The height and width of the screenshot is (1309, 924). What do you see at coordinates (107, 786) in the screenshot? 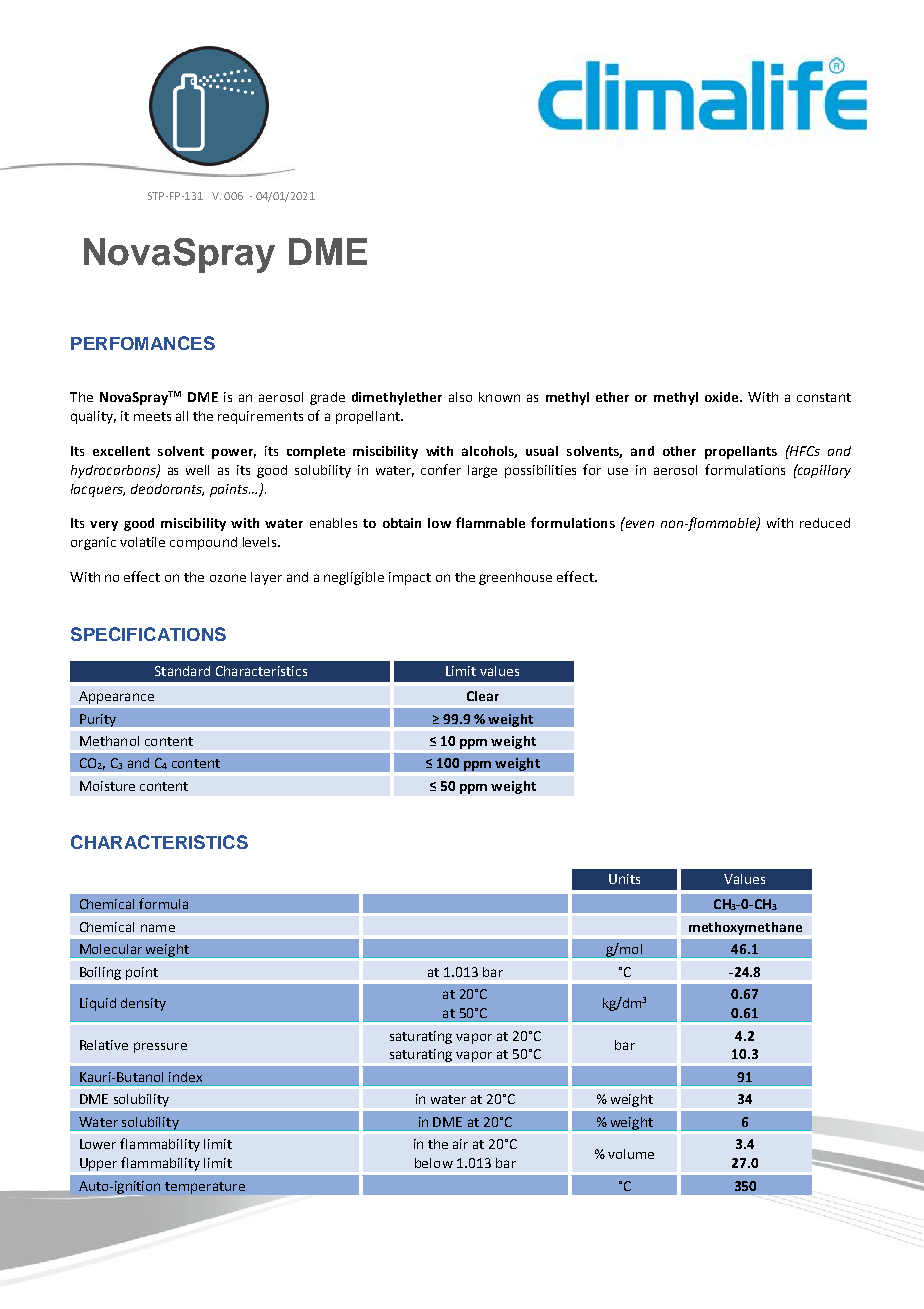
I see `Moisture` at bounding box center [107, 786].
